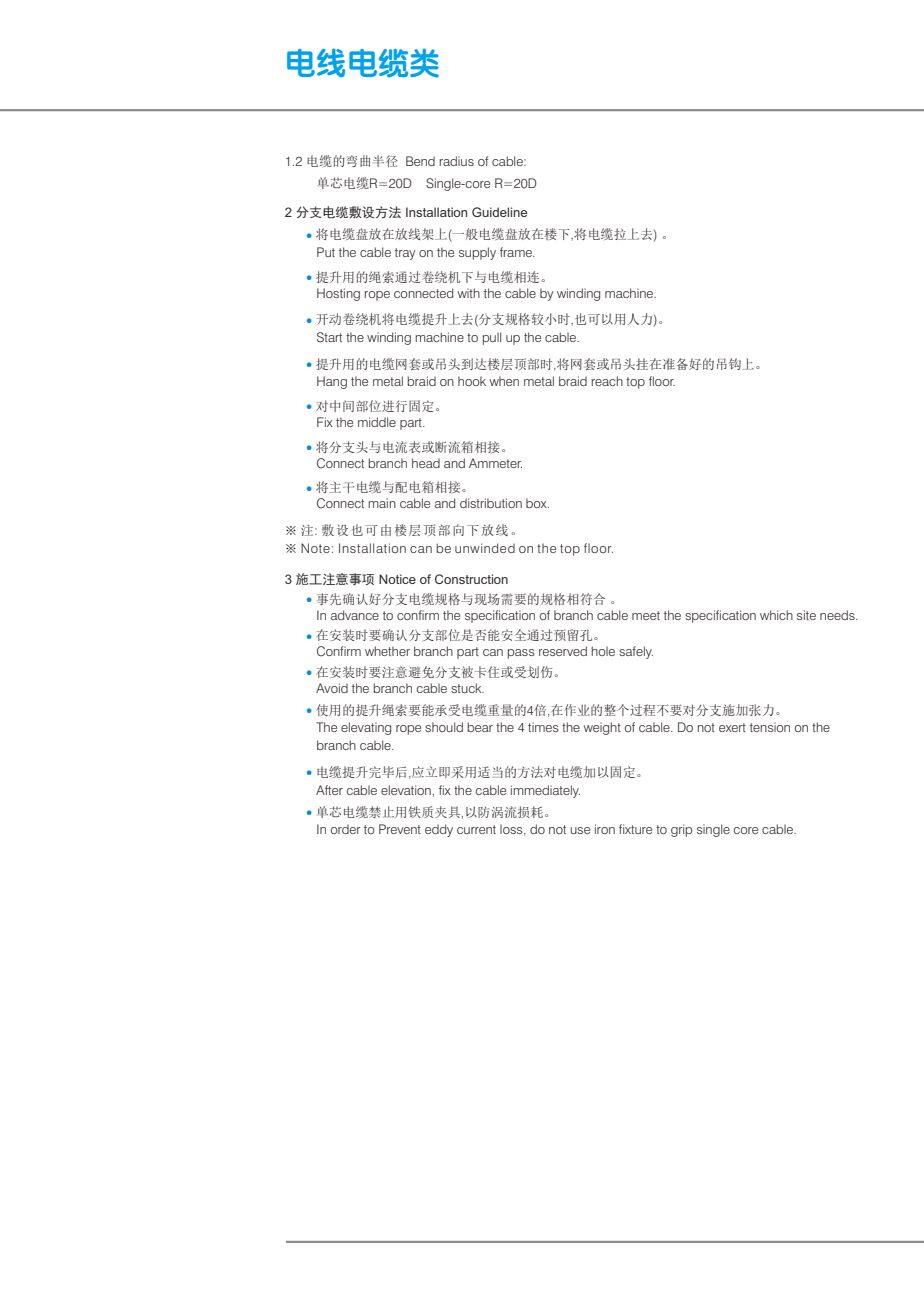 Image resolution: width=924 pixels, height=1308 pixels. Describe the element at coordinates (382, 503) in the screenshot. I see `main` at that location.
